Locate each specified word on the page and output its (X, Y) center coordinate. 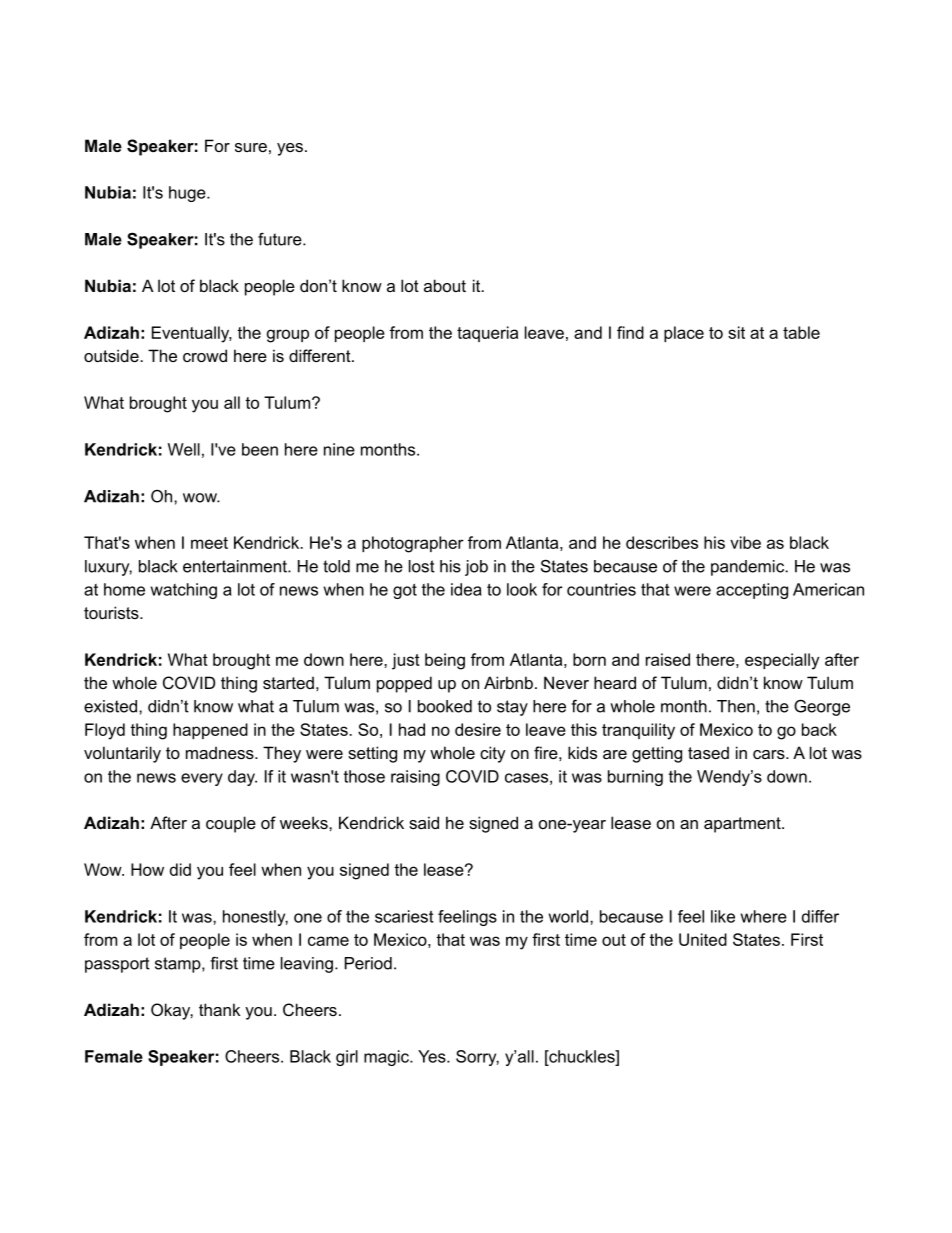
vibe (745, 542)
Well (184, 449)
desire (478, 729)
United (703, 939)
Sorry (477, 1058)
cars (770, 754)
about (445, 285)
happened (210, 731)
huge (188, 194)
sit (736, 332)
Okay (172, 1011)
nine (339, 449)
